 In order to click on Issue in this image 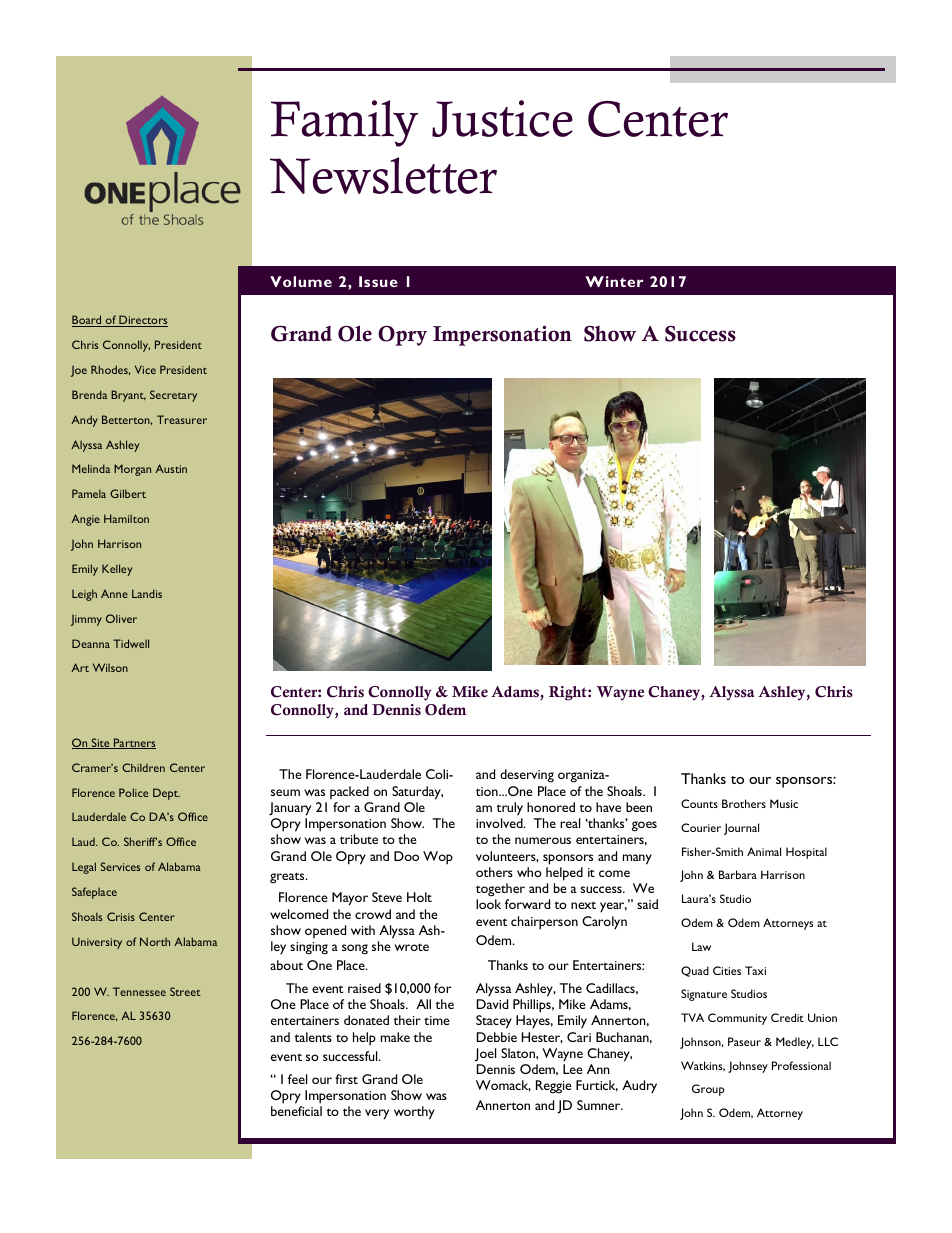, I will do `click(378, 281)`.
